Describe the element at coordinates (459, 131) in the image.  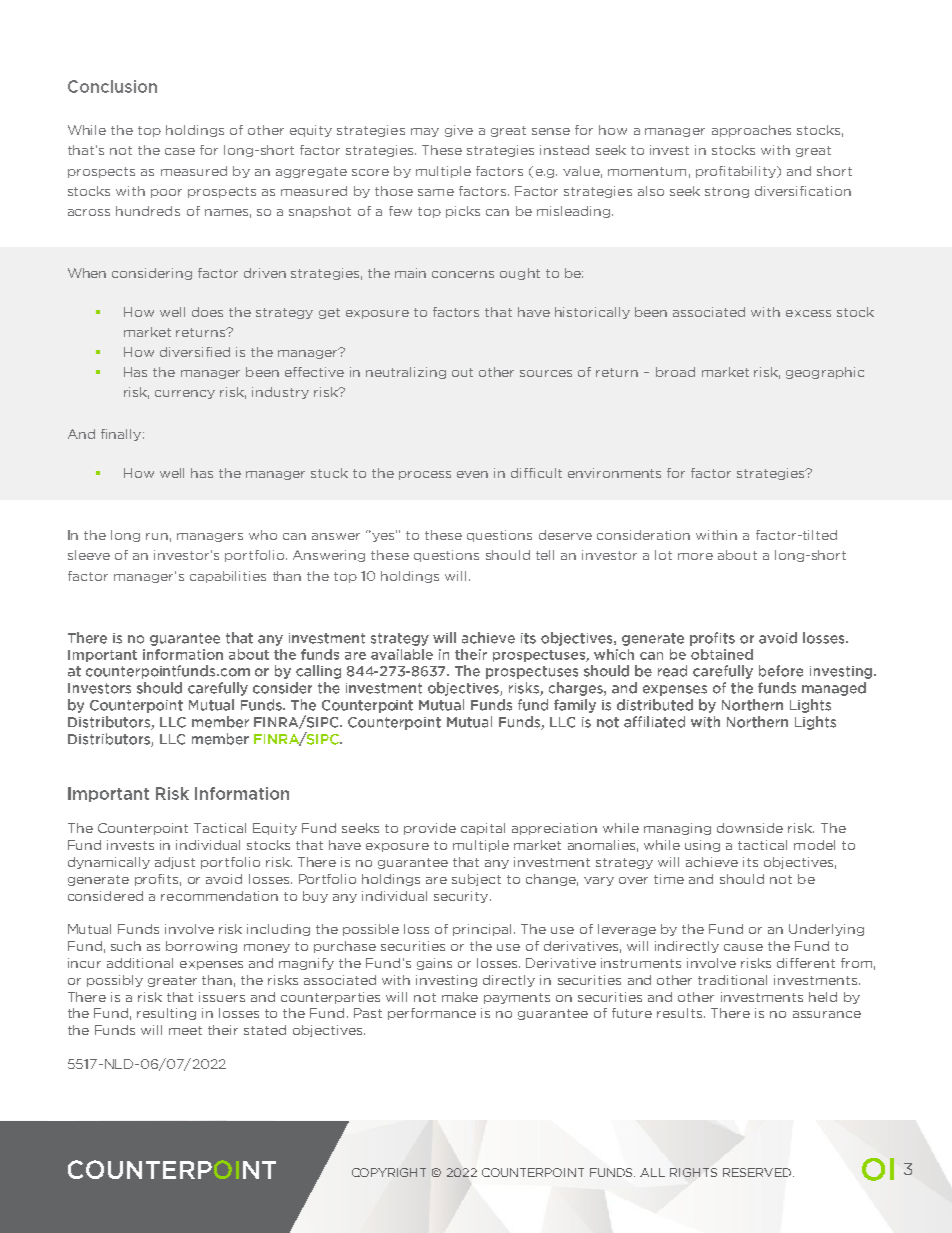
I see `give` at that location.
